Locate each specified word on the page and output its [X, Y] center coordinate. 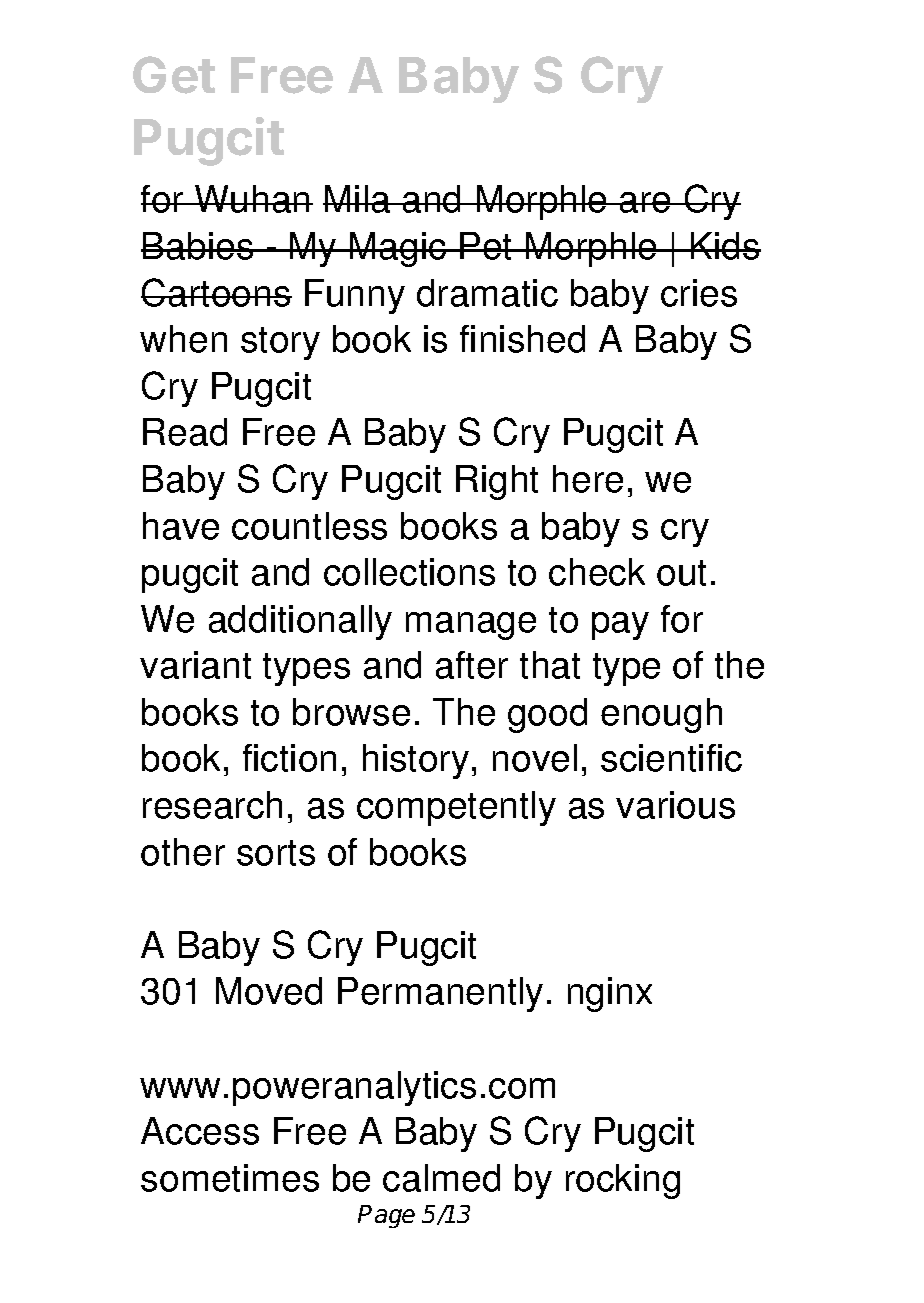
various [675, 805]
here [588, 479]
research [212, 805]
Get [174, 75]
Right [497, 482]
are [646, 202]
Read [185, 432]
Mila [358, 199]
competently [456, 808]
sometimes [230, 1178]
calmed [441, 1178]
